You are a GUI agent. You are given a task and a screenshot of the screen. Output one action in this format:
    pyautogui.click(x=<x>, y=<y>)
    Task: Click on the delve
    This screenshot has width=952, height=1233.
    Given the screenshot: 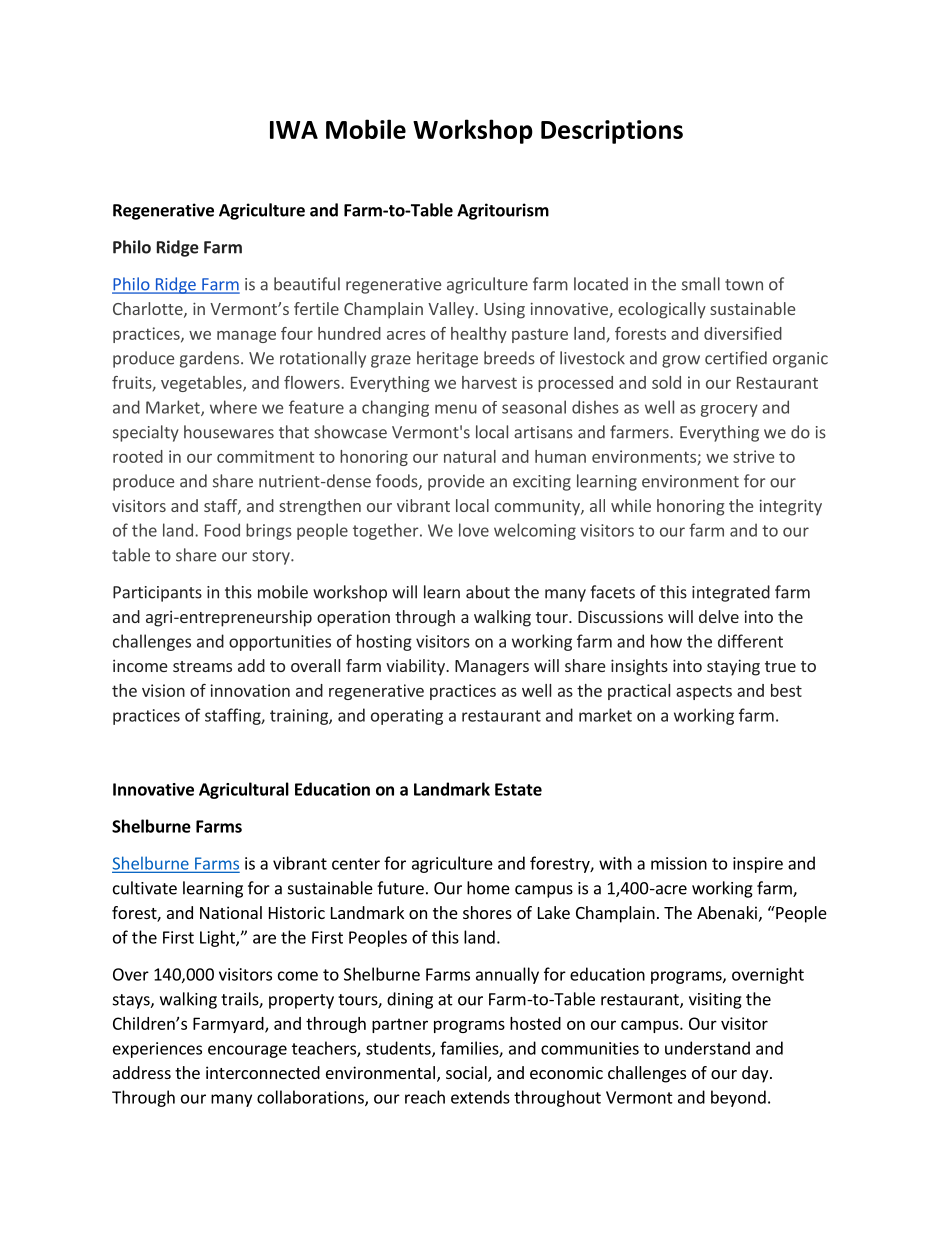 What is the action you would take?
    pyautogui.click(x=719, y=616)
